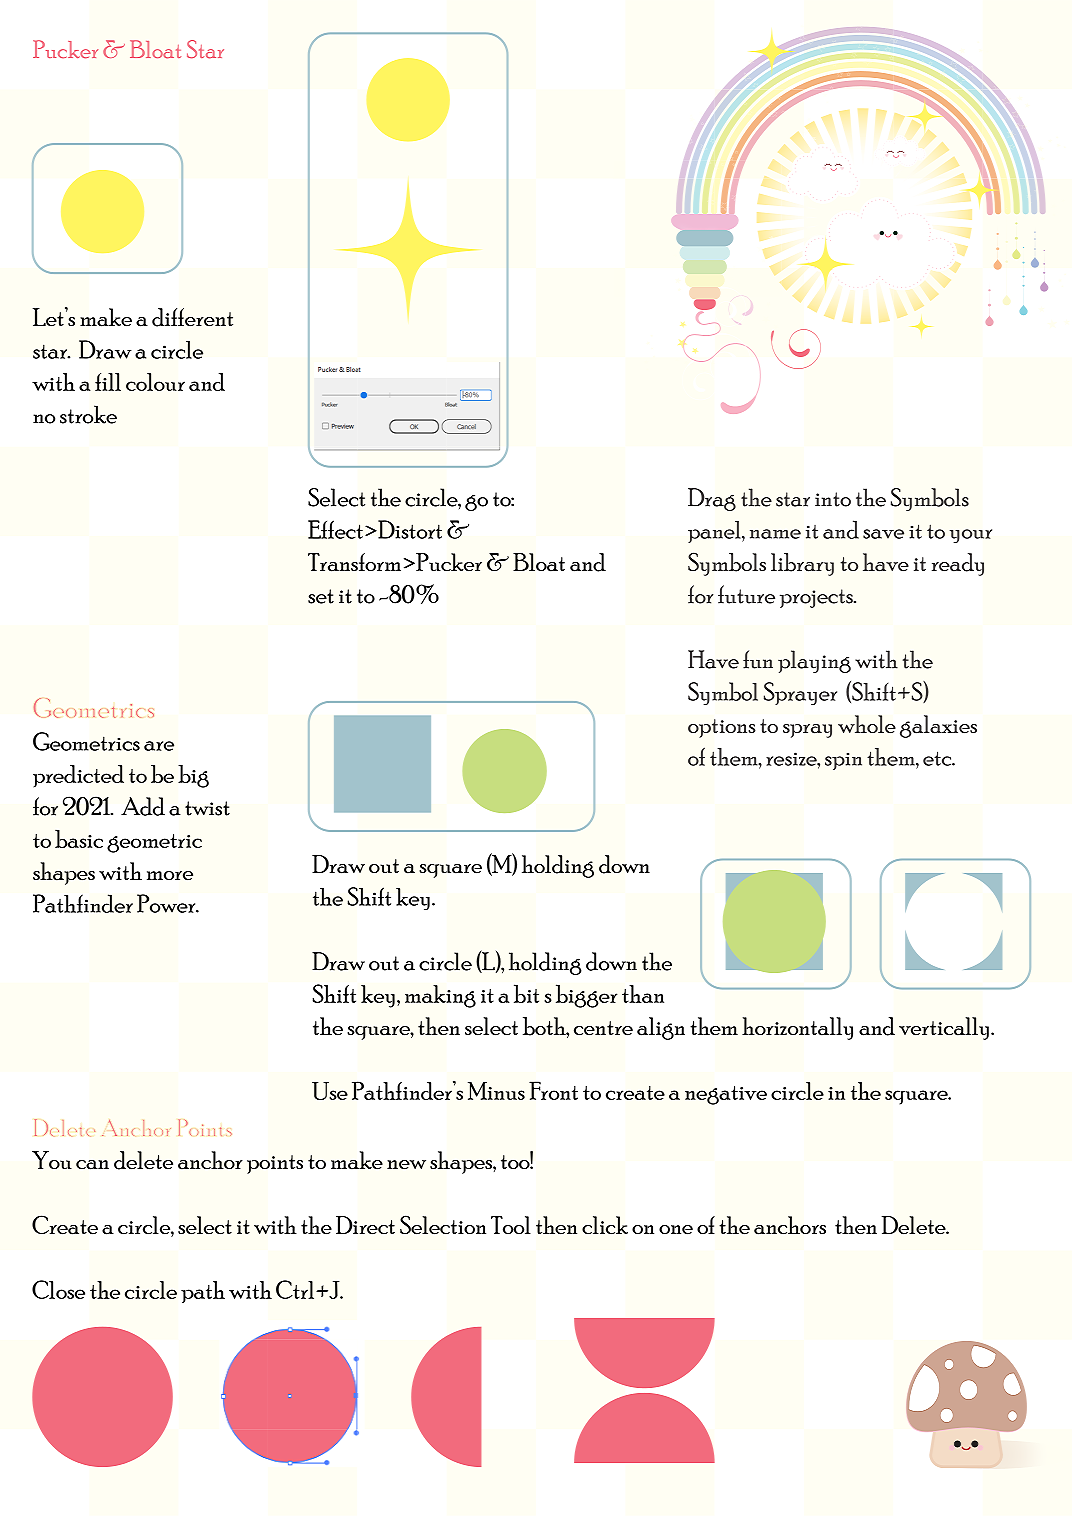 The image size is (1072, 1516). I want to click on playing, so click(814, 661).
